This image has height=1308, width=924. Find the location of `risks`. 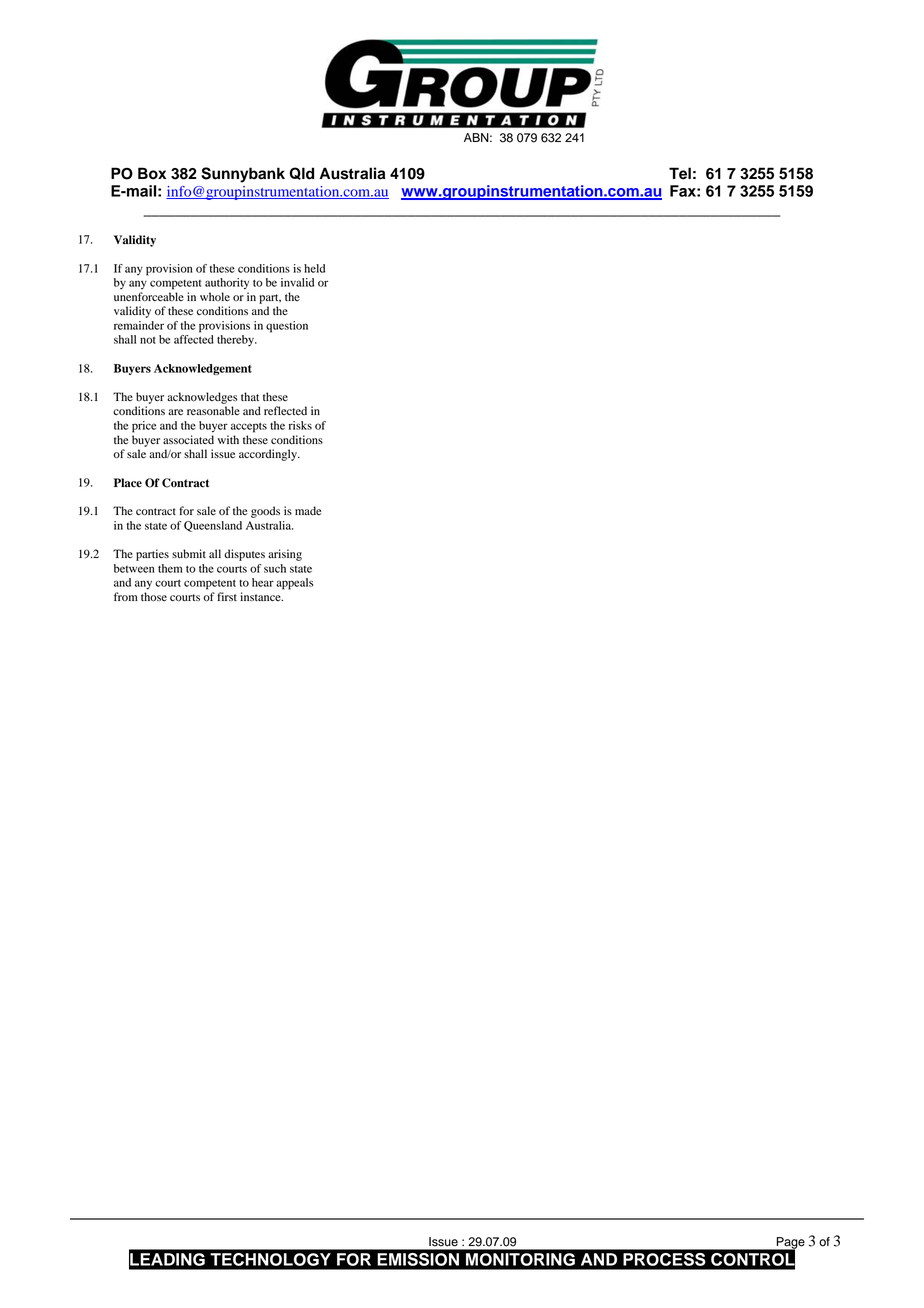

risks is located at coordinates (300, 425).
